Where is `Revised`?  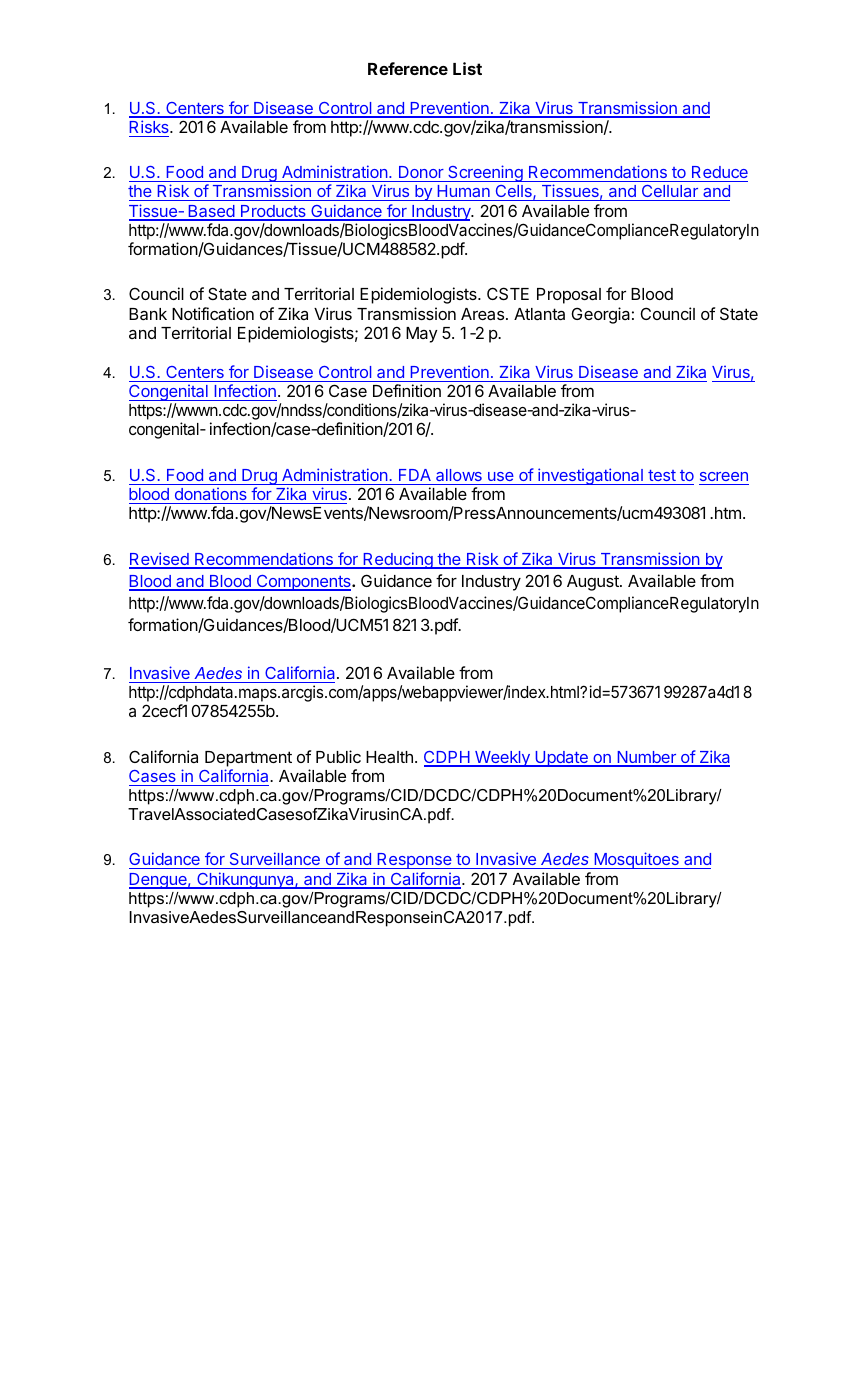 Revised is located at coordinates (160, 560).
